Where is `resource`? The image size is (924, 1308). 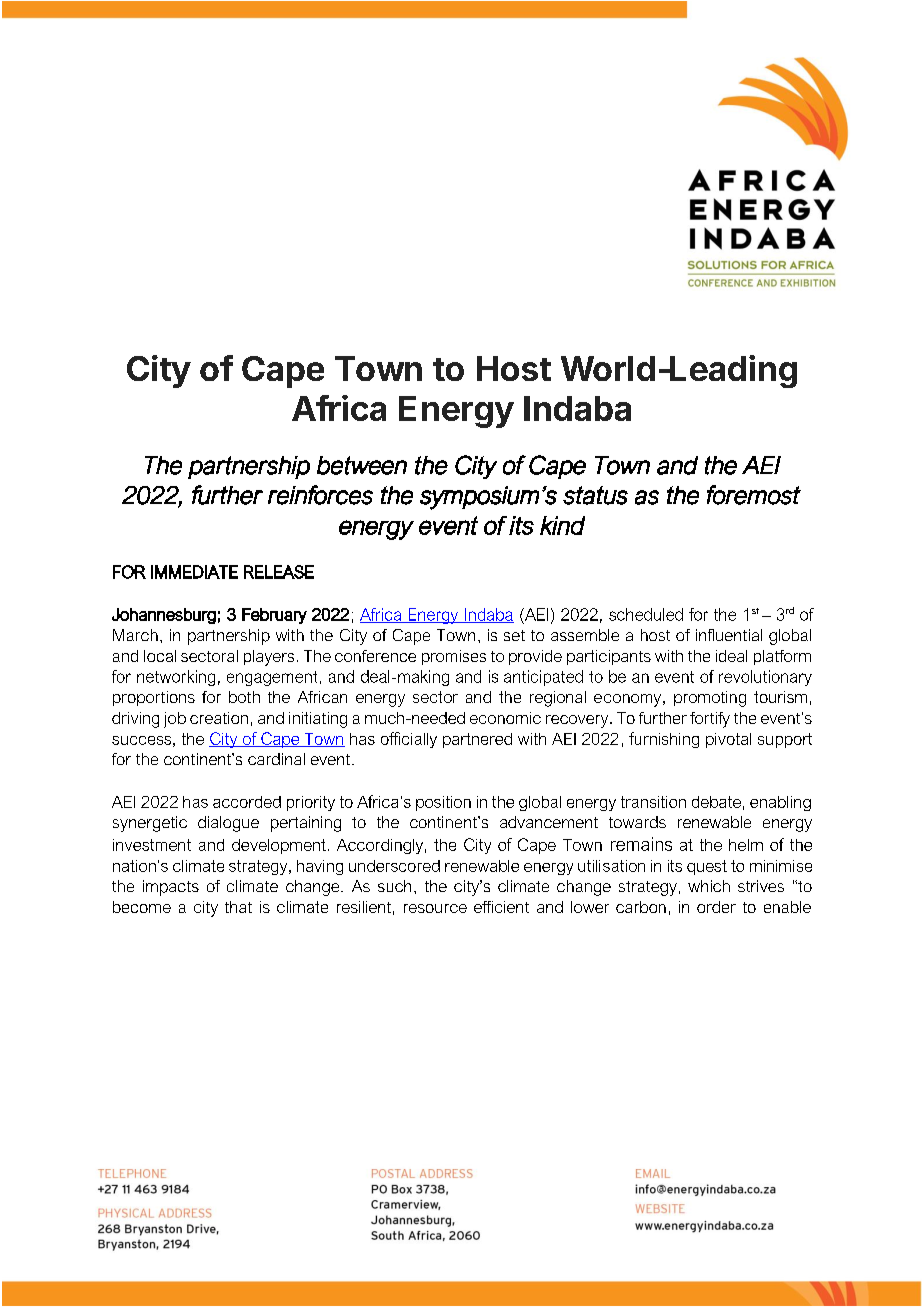
resource is located at coordinates (435, 908).
